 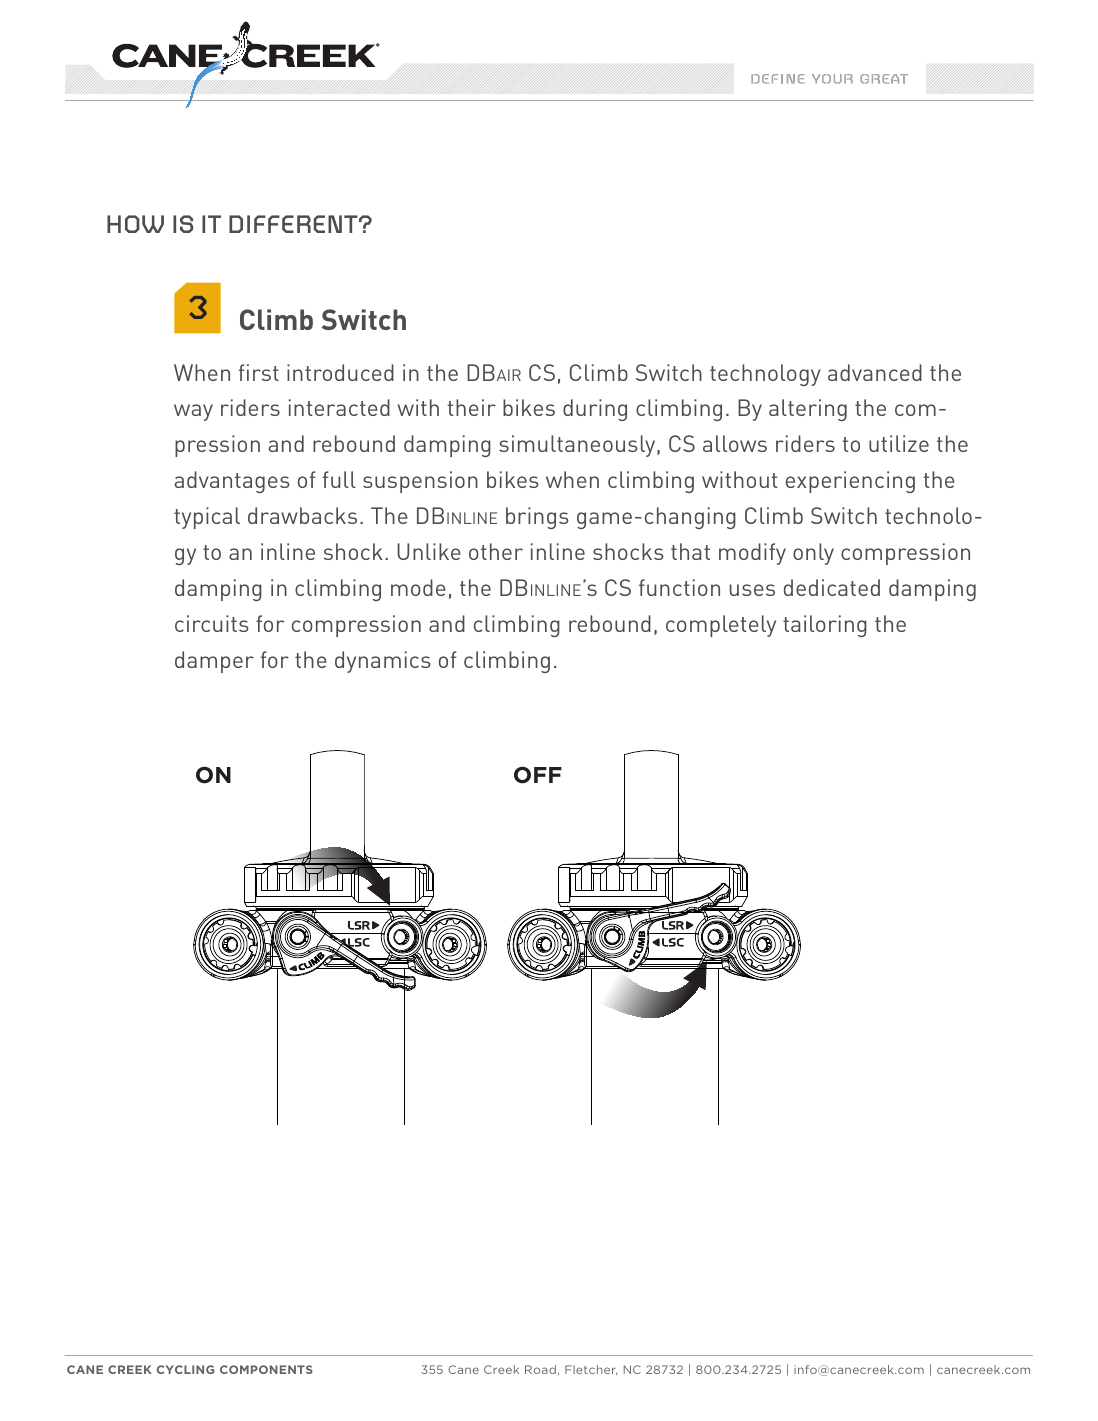 I want to click on OFF, so click(x=538, y=775).
